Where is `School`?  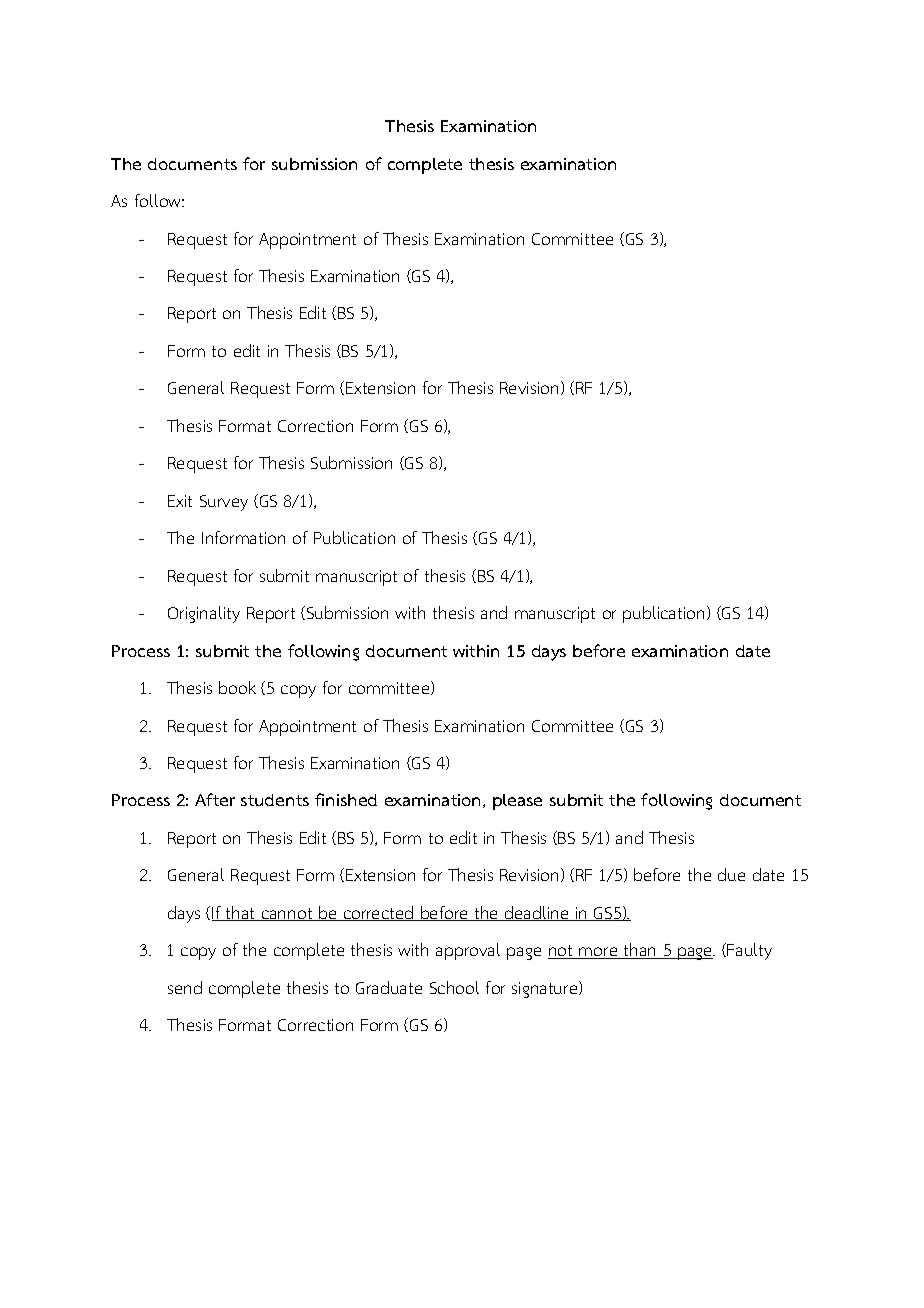
School is located at coordinates (454, 987).
